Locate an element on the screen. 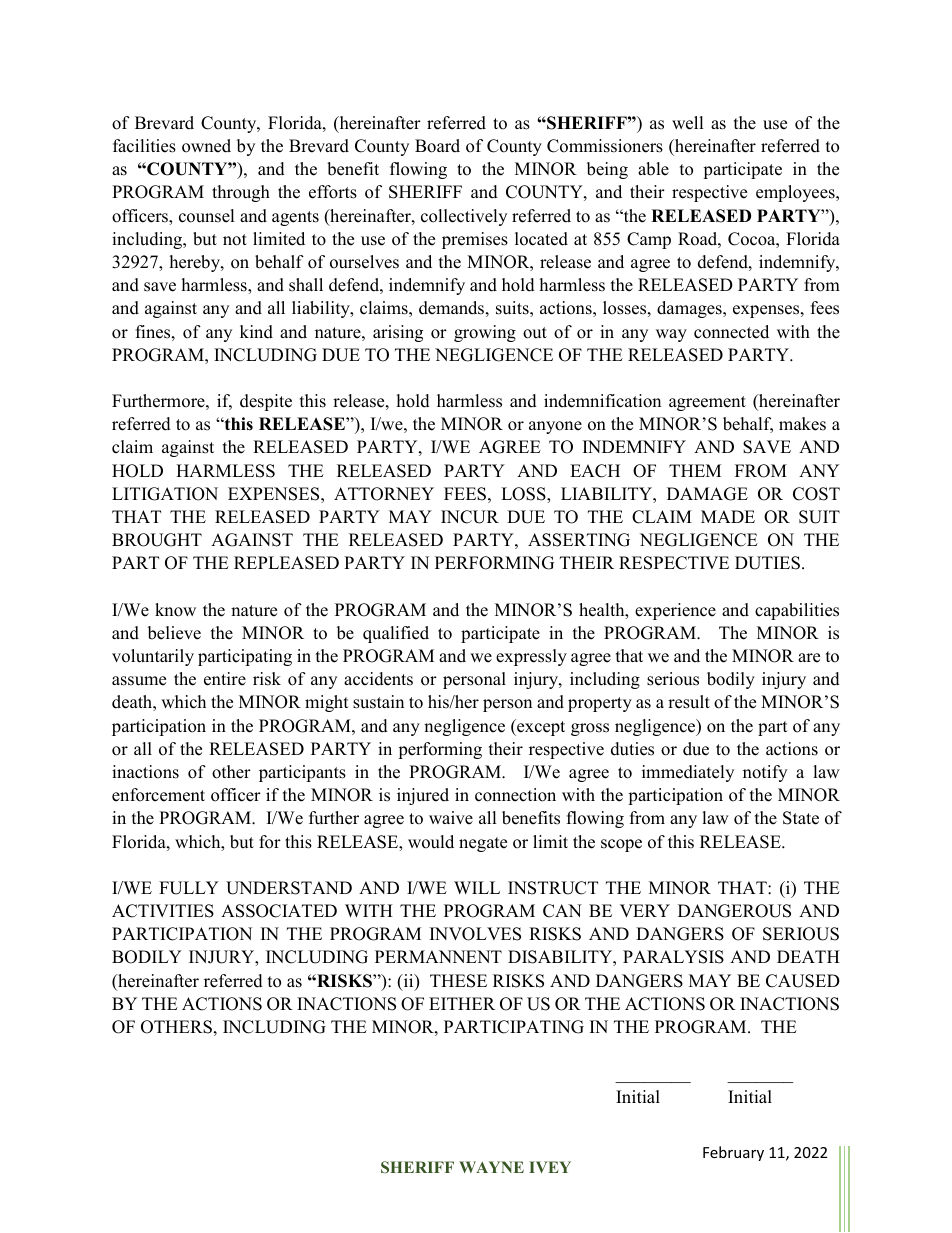  February is located at coordinates (733, 1153).
